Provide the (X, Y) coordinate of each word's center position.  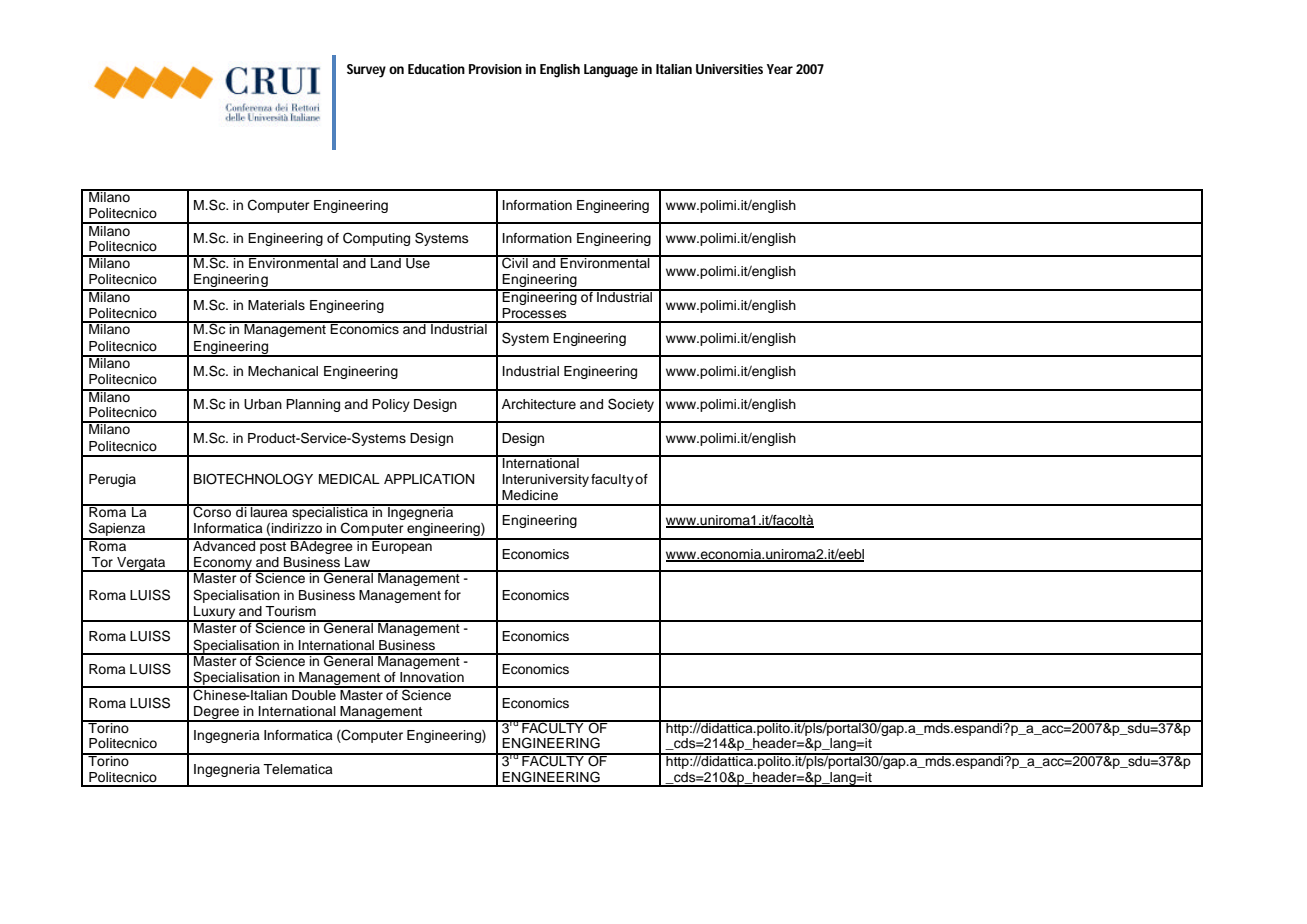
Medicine (530, 495)
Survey (366, 71)
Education (436, 69)
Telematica (298, 769)
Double (314, 693)
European (402, 546)
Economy (223, 564)
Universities (729, 69)
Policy (391, 405)
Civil (515, 262)
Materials (276, 305)
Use (418, 262)
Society (631, 405)
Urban (263, 404)
